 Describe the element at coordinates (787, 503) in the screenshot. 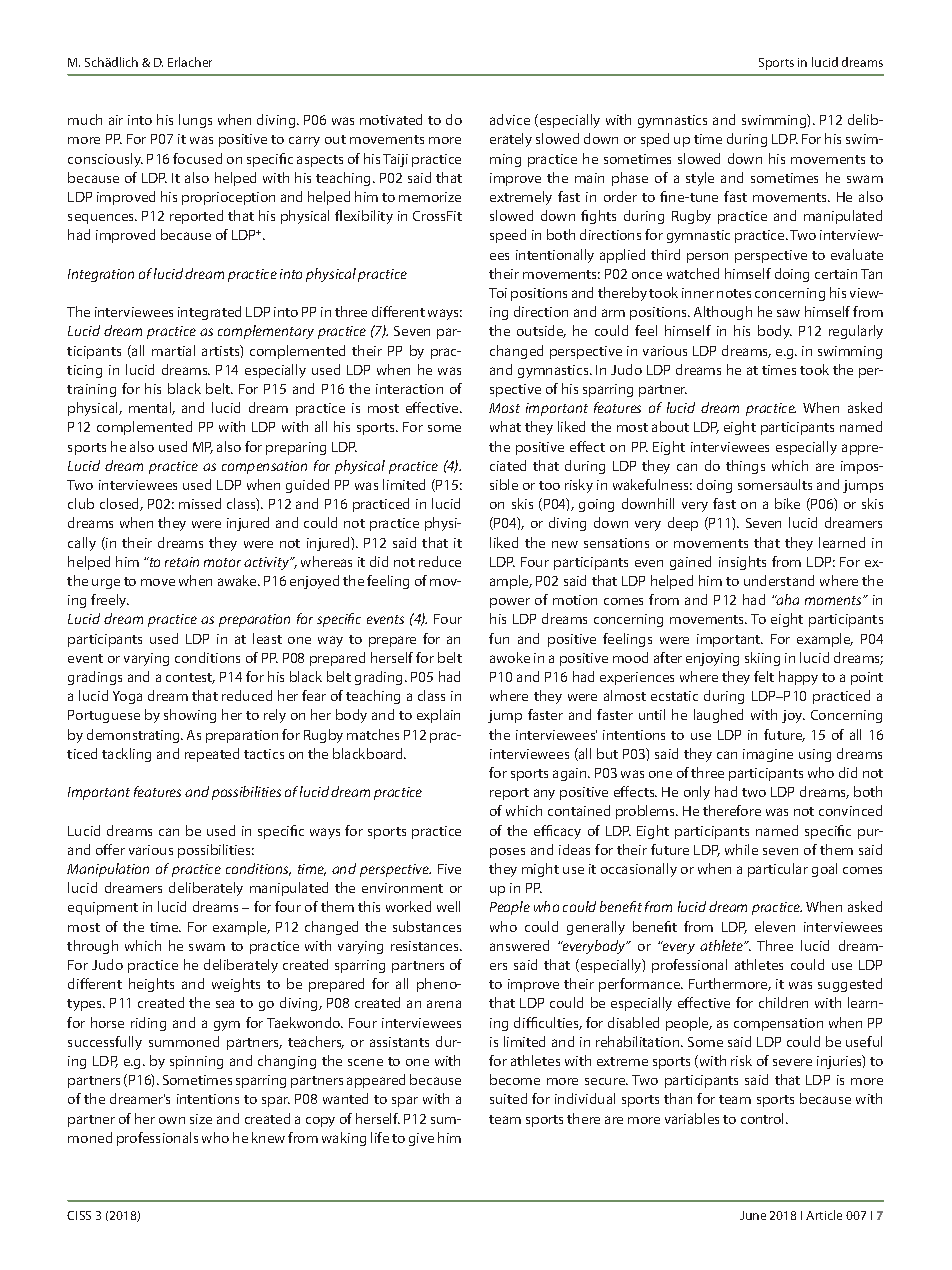

I see `bike` at that location.
